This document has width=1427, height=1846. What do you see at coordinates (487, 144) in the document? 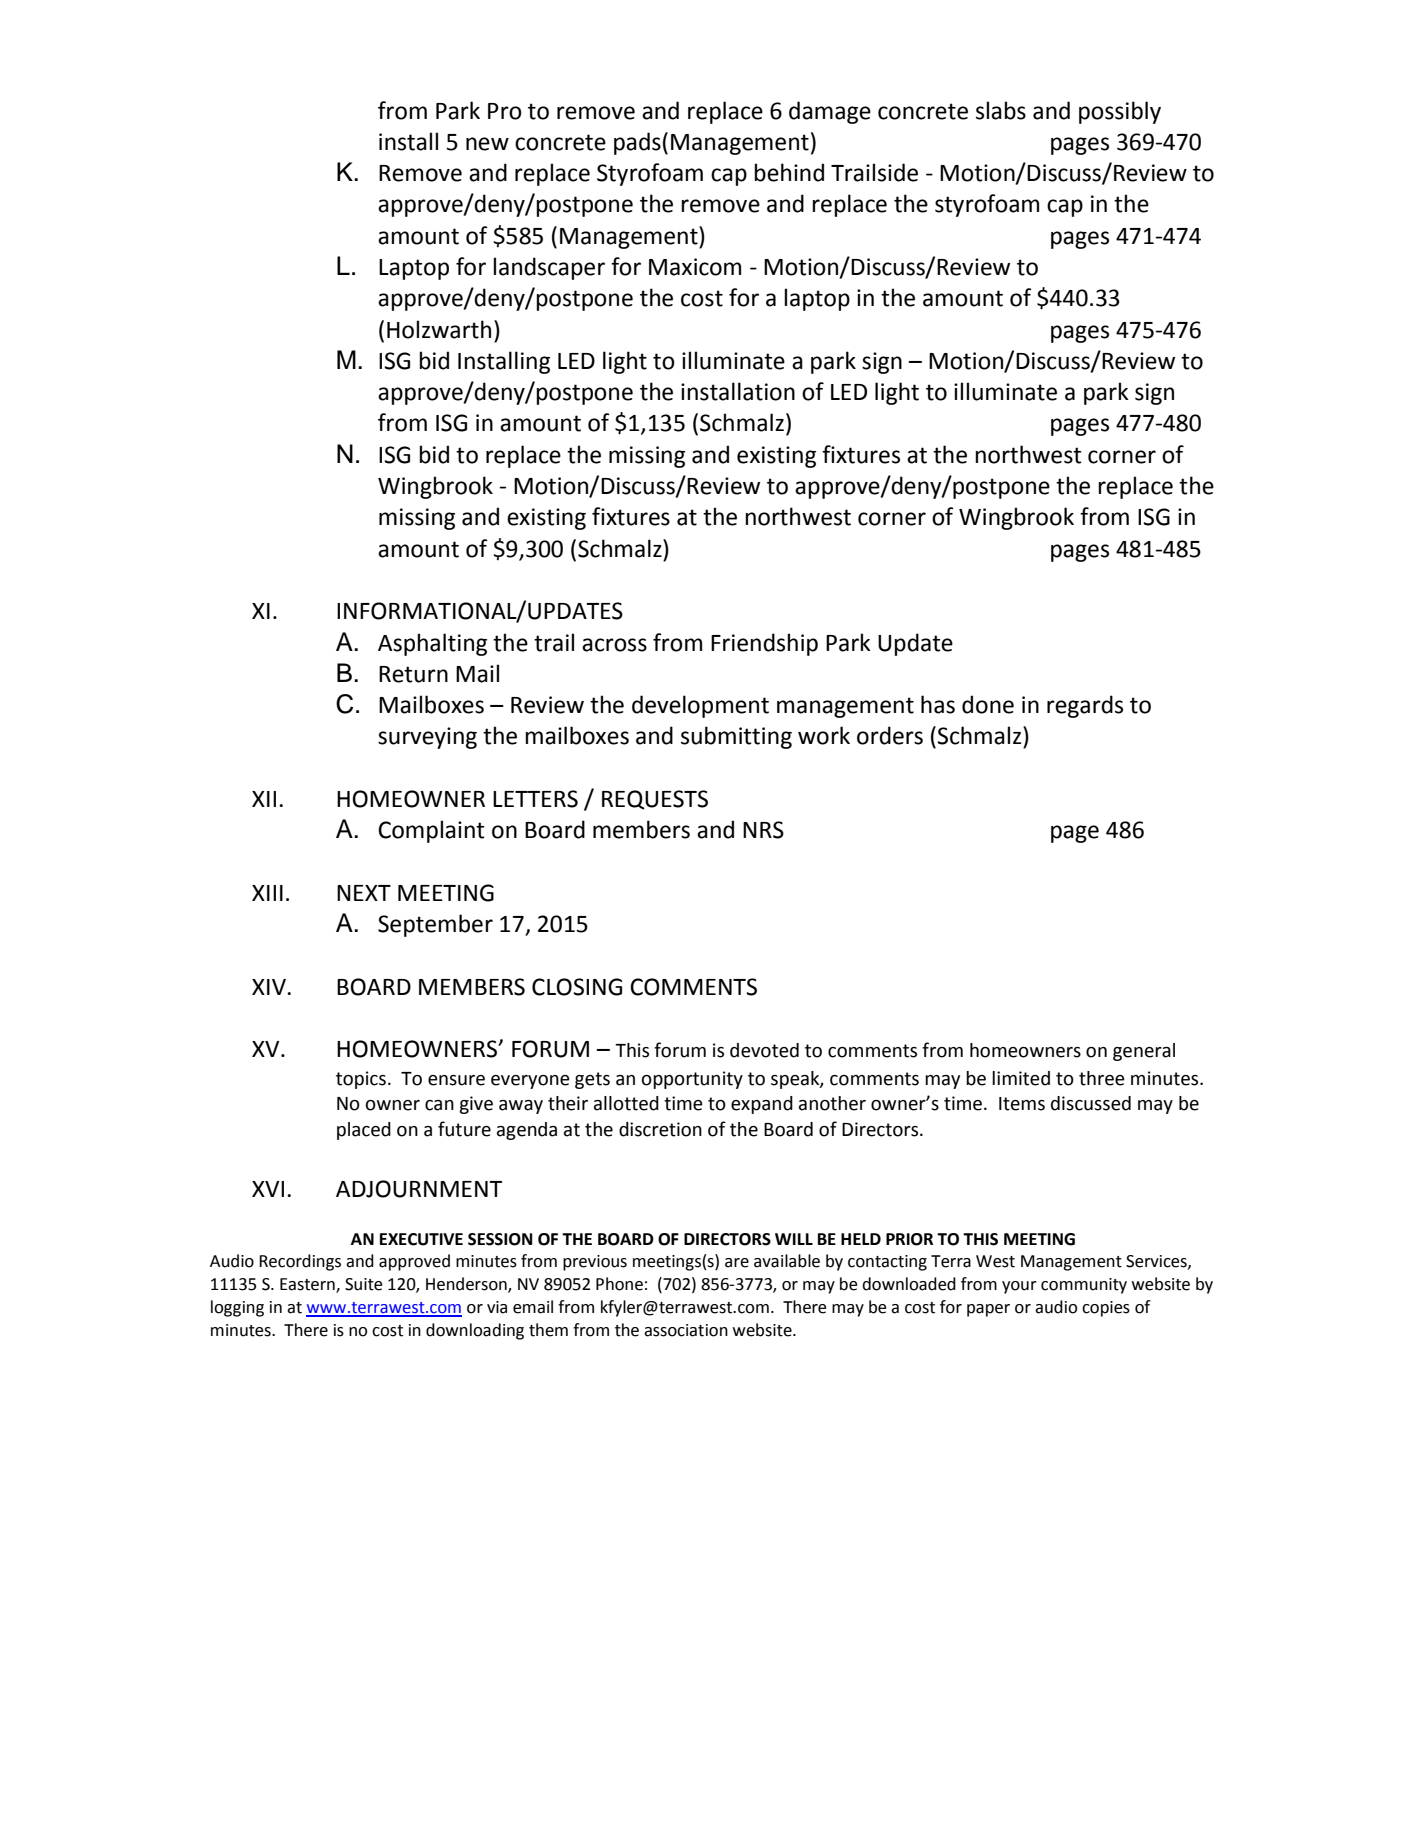
I see `new` at bounding box center [487, 144].
